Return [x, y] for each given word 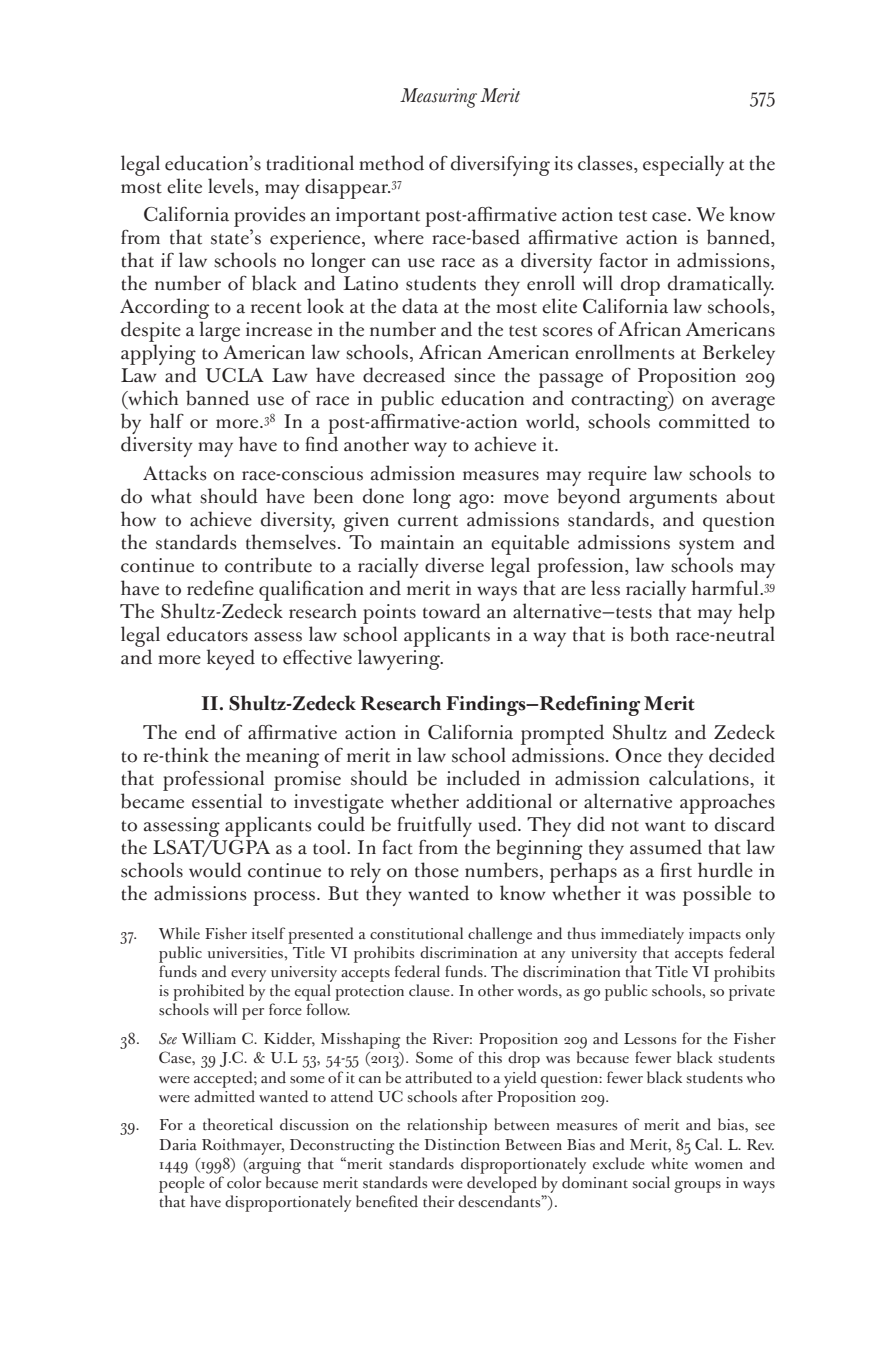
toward [452, 611]
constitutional [416, 933]
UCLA [234, 375]
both [649, 634]
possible [717, 895]
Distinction [462, 1145]
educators [207, 634]
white [669, 1163]
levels [232, 186]
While [179, 933]
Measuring [438, 98]
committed [704, 421]
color [244, 1182]
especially [683, 165]
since [474, 375]
